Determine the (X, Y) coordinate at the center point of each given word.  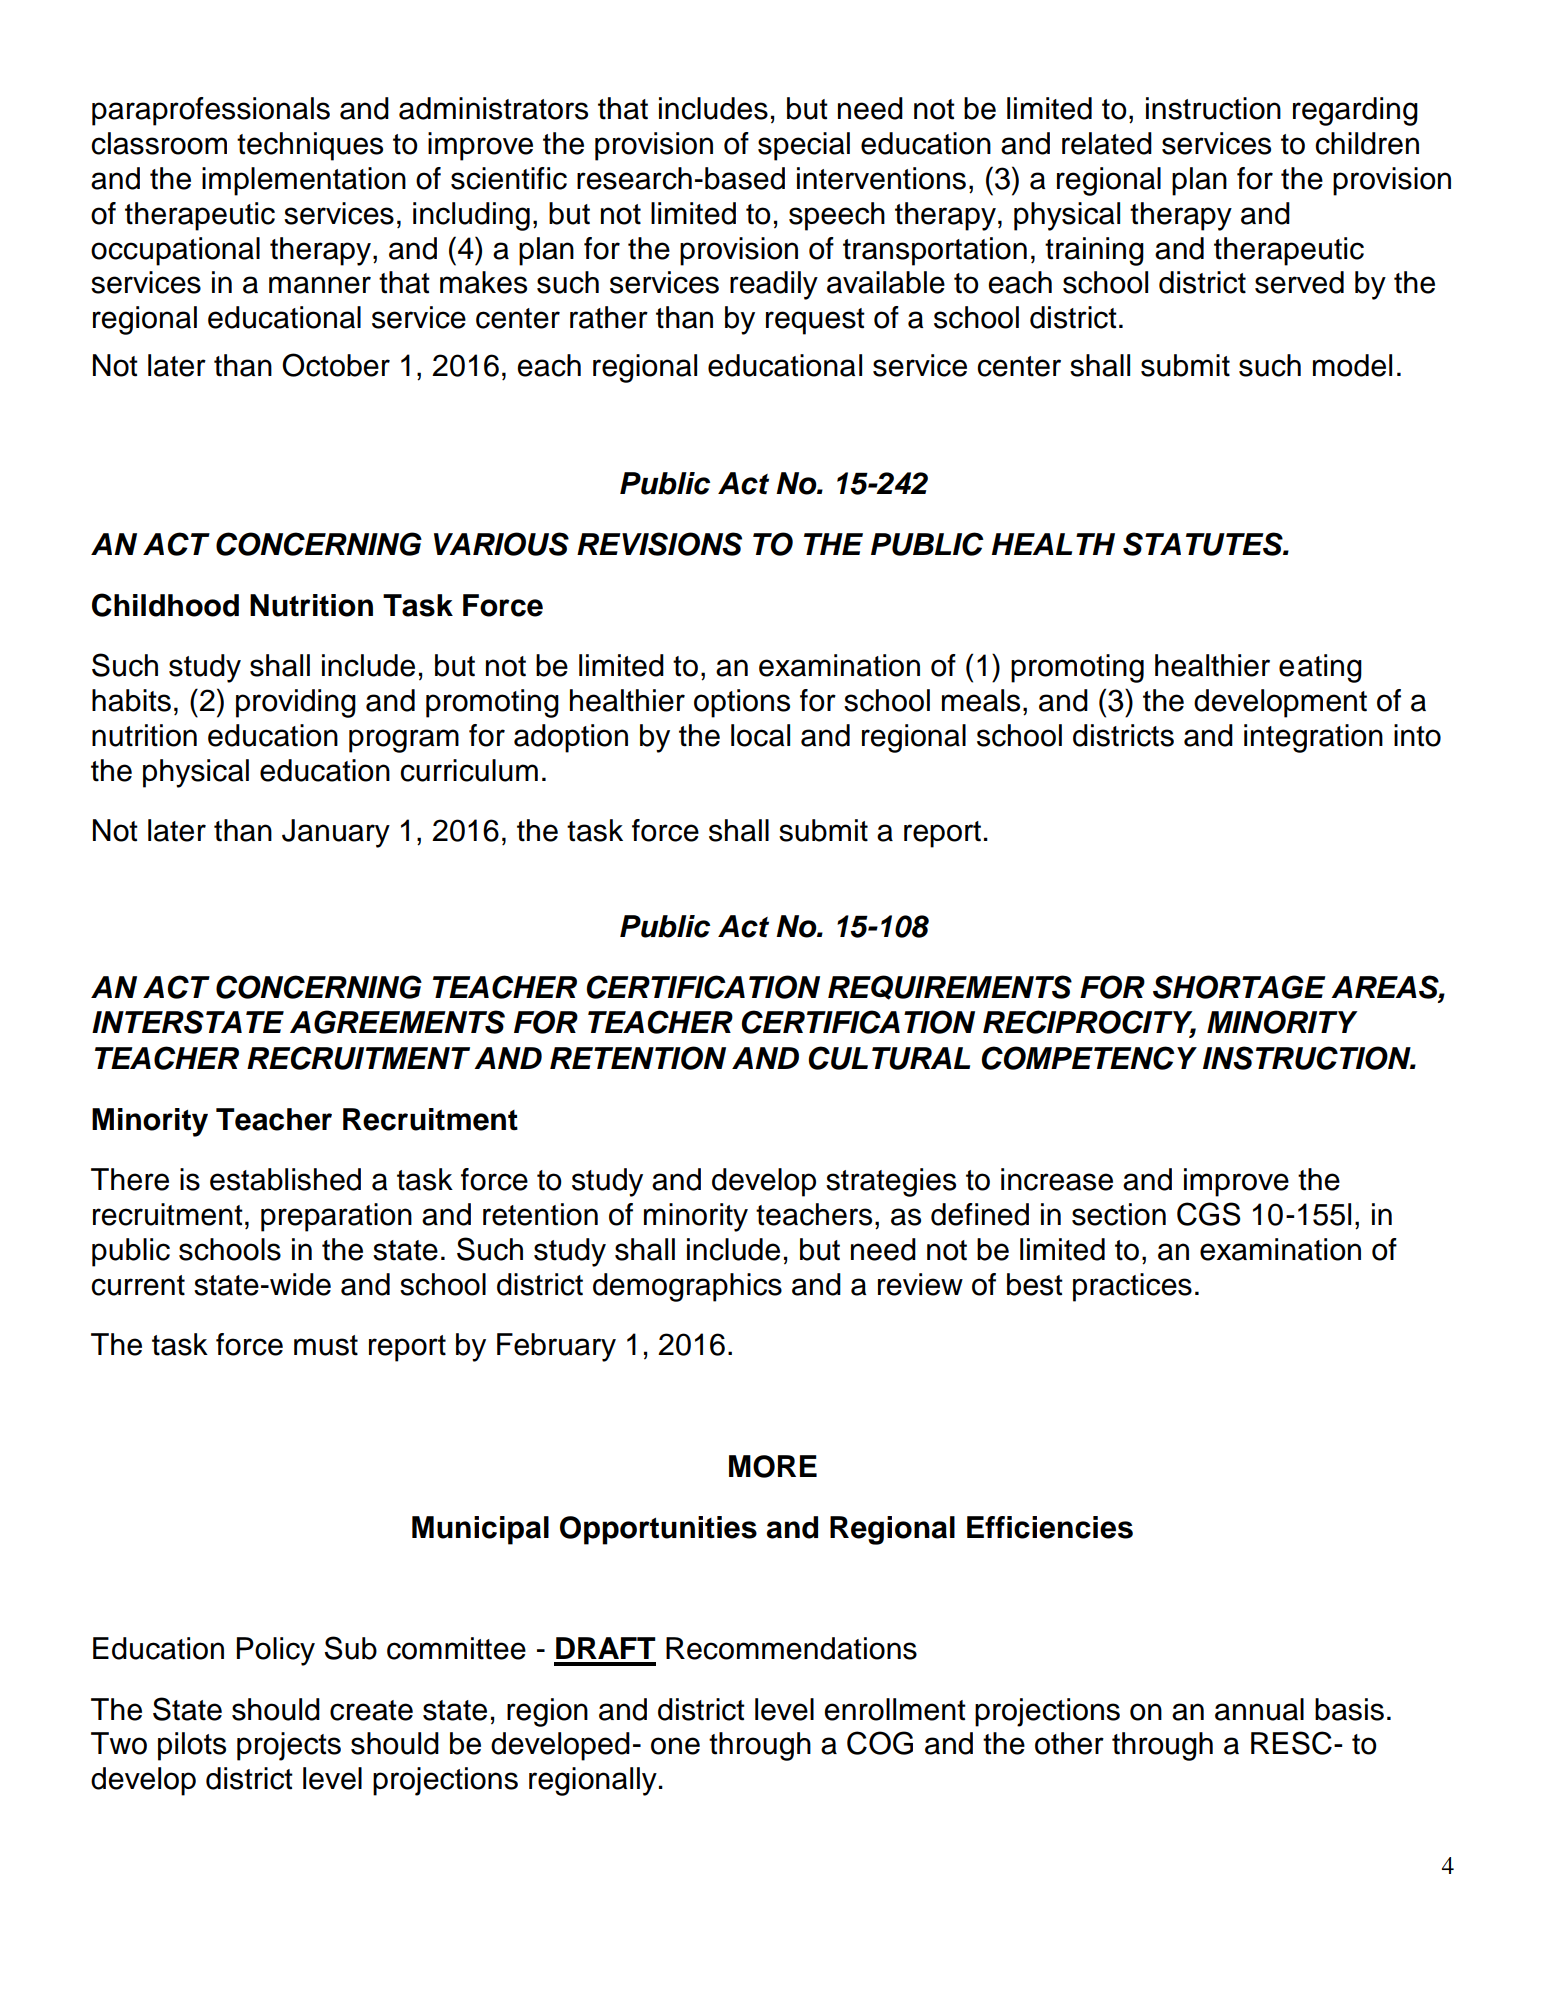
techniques (310, 146)
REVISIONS (659, 544)
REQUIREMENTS (950, 987)
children (1367, 143)
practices (1132, 1287)
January (336, 833)
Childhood (165, 605)
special (804, 146)
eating (1320, 668)
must (326, 1345)
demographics (687, 1287)
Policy (276, 1651)
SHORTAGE (1239, 987)
